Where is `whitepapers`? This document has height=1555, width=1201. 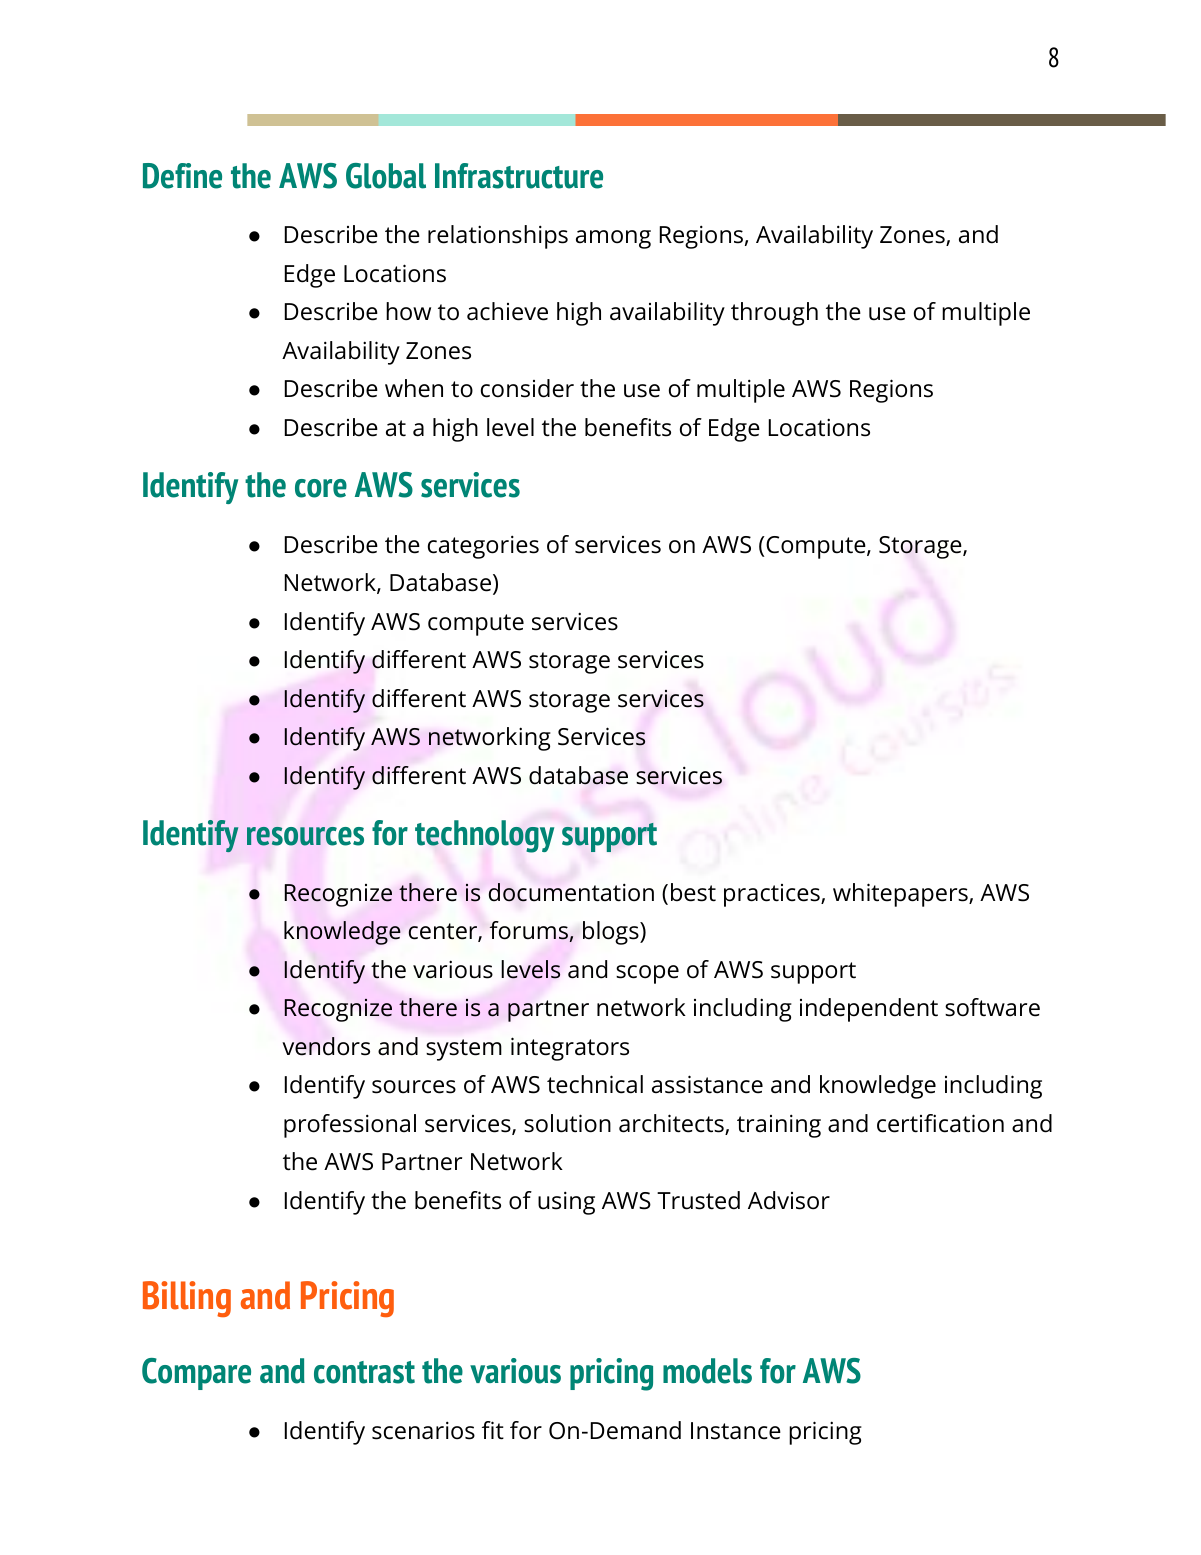
whitepapers is located at coordinates (901, 895).
